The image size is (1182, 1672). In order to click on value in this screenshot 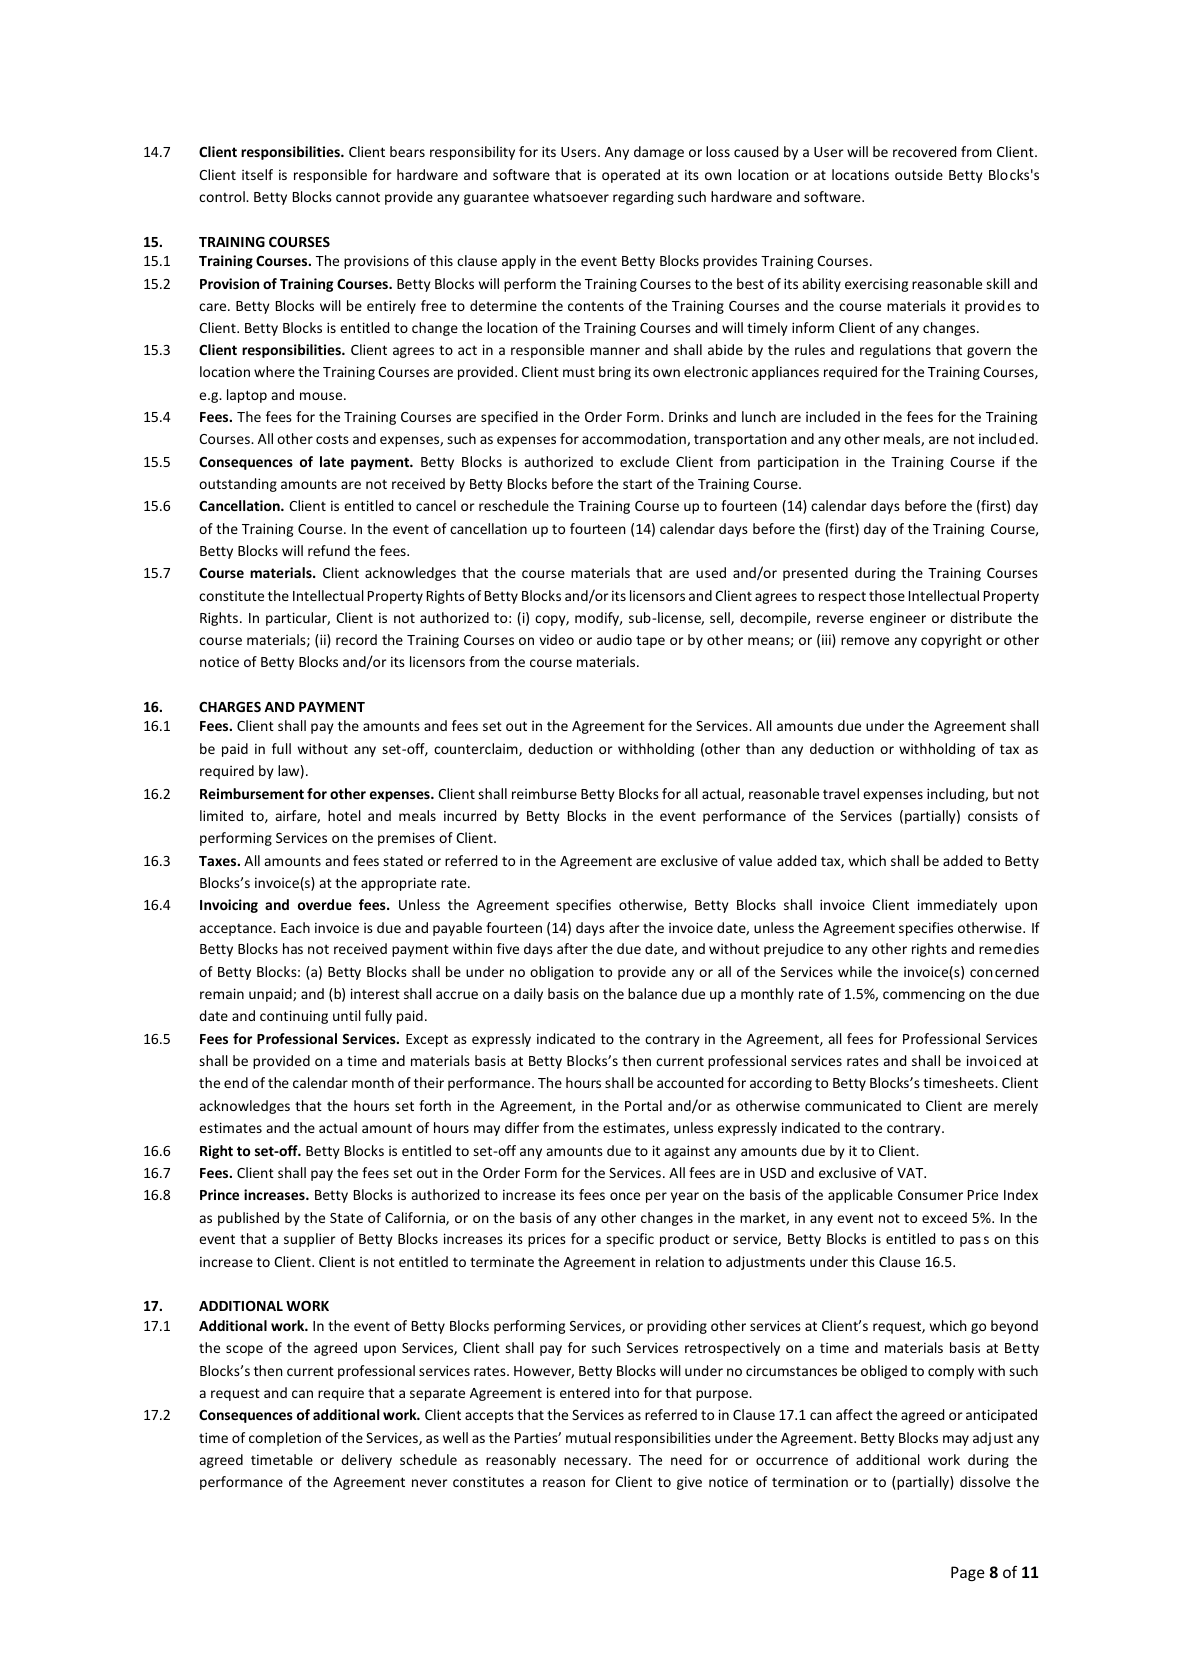, I will do `click(755, 860)`.
